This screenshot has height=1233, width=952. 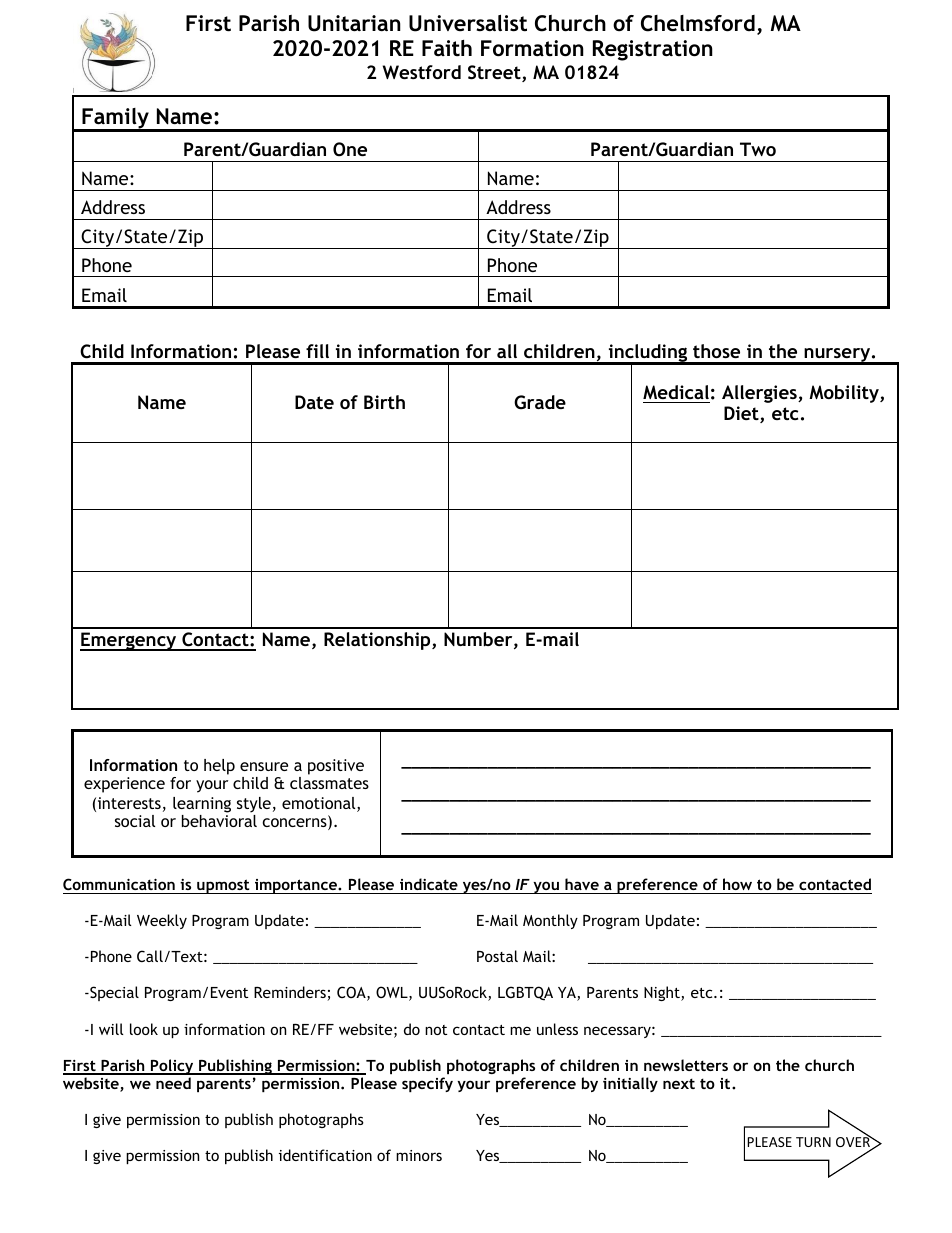 I want to click on Family, so click(x=115, y=120).
